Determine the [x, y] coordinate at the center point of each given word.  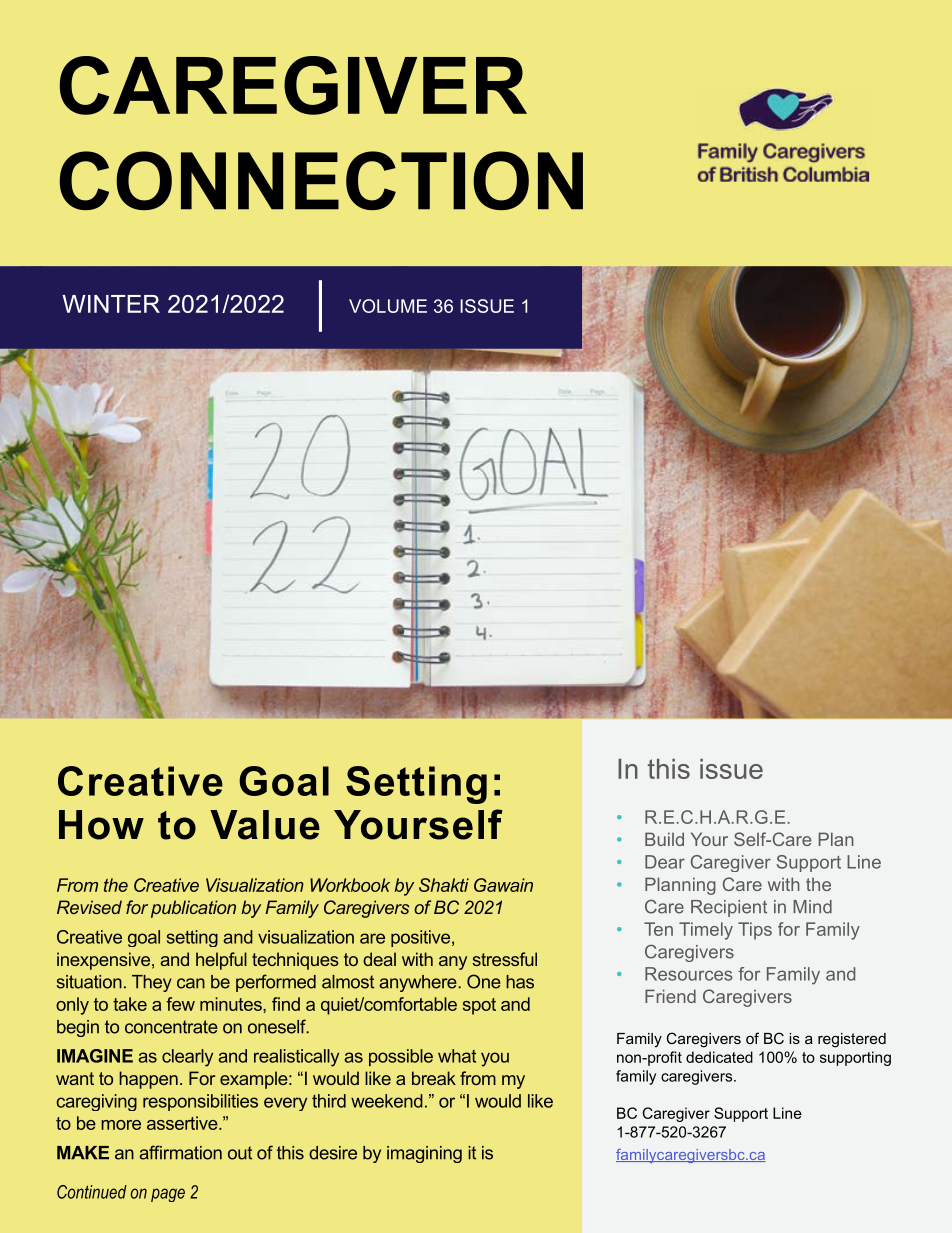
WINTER [111, 304]
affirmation [180, 1152]
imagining [424, 1154]
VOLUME [388, 306]
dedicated [719, 1057]
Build [664, 839]
